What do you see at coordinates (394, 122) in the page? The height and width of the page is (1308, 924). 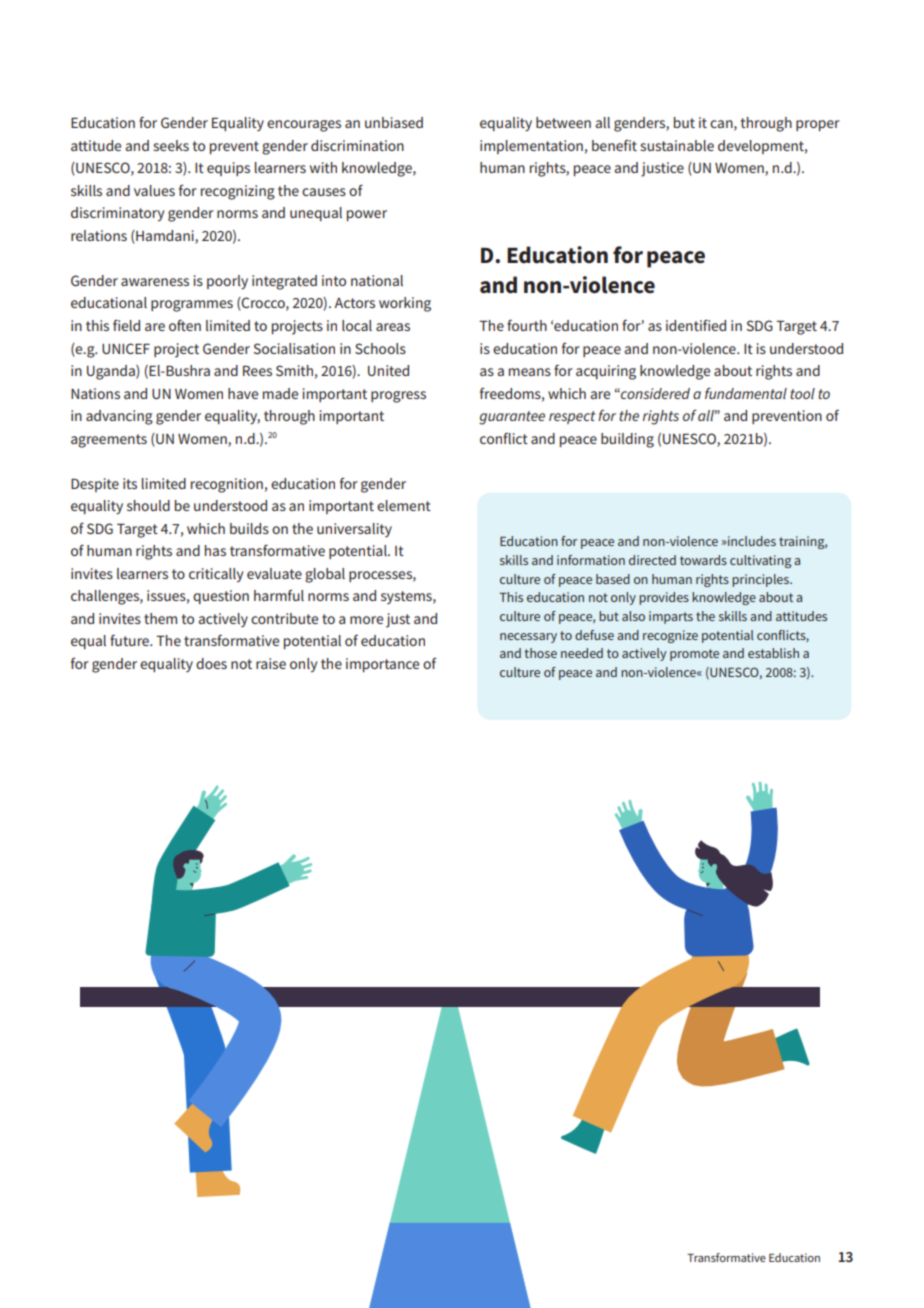 I see `unbiased` at bounding box center [394, 122].
